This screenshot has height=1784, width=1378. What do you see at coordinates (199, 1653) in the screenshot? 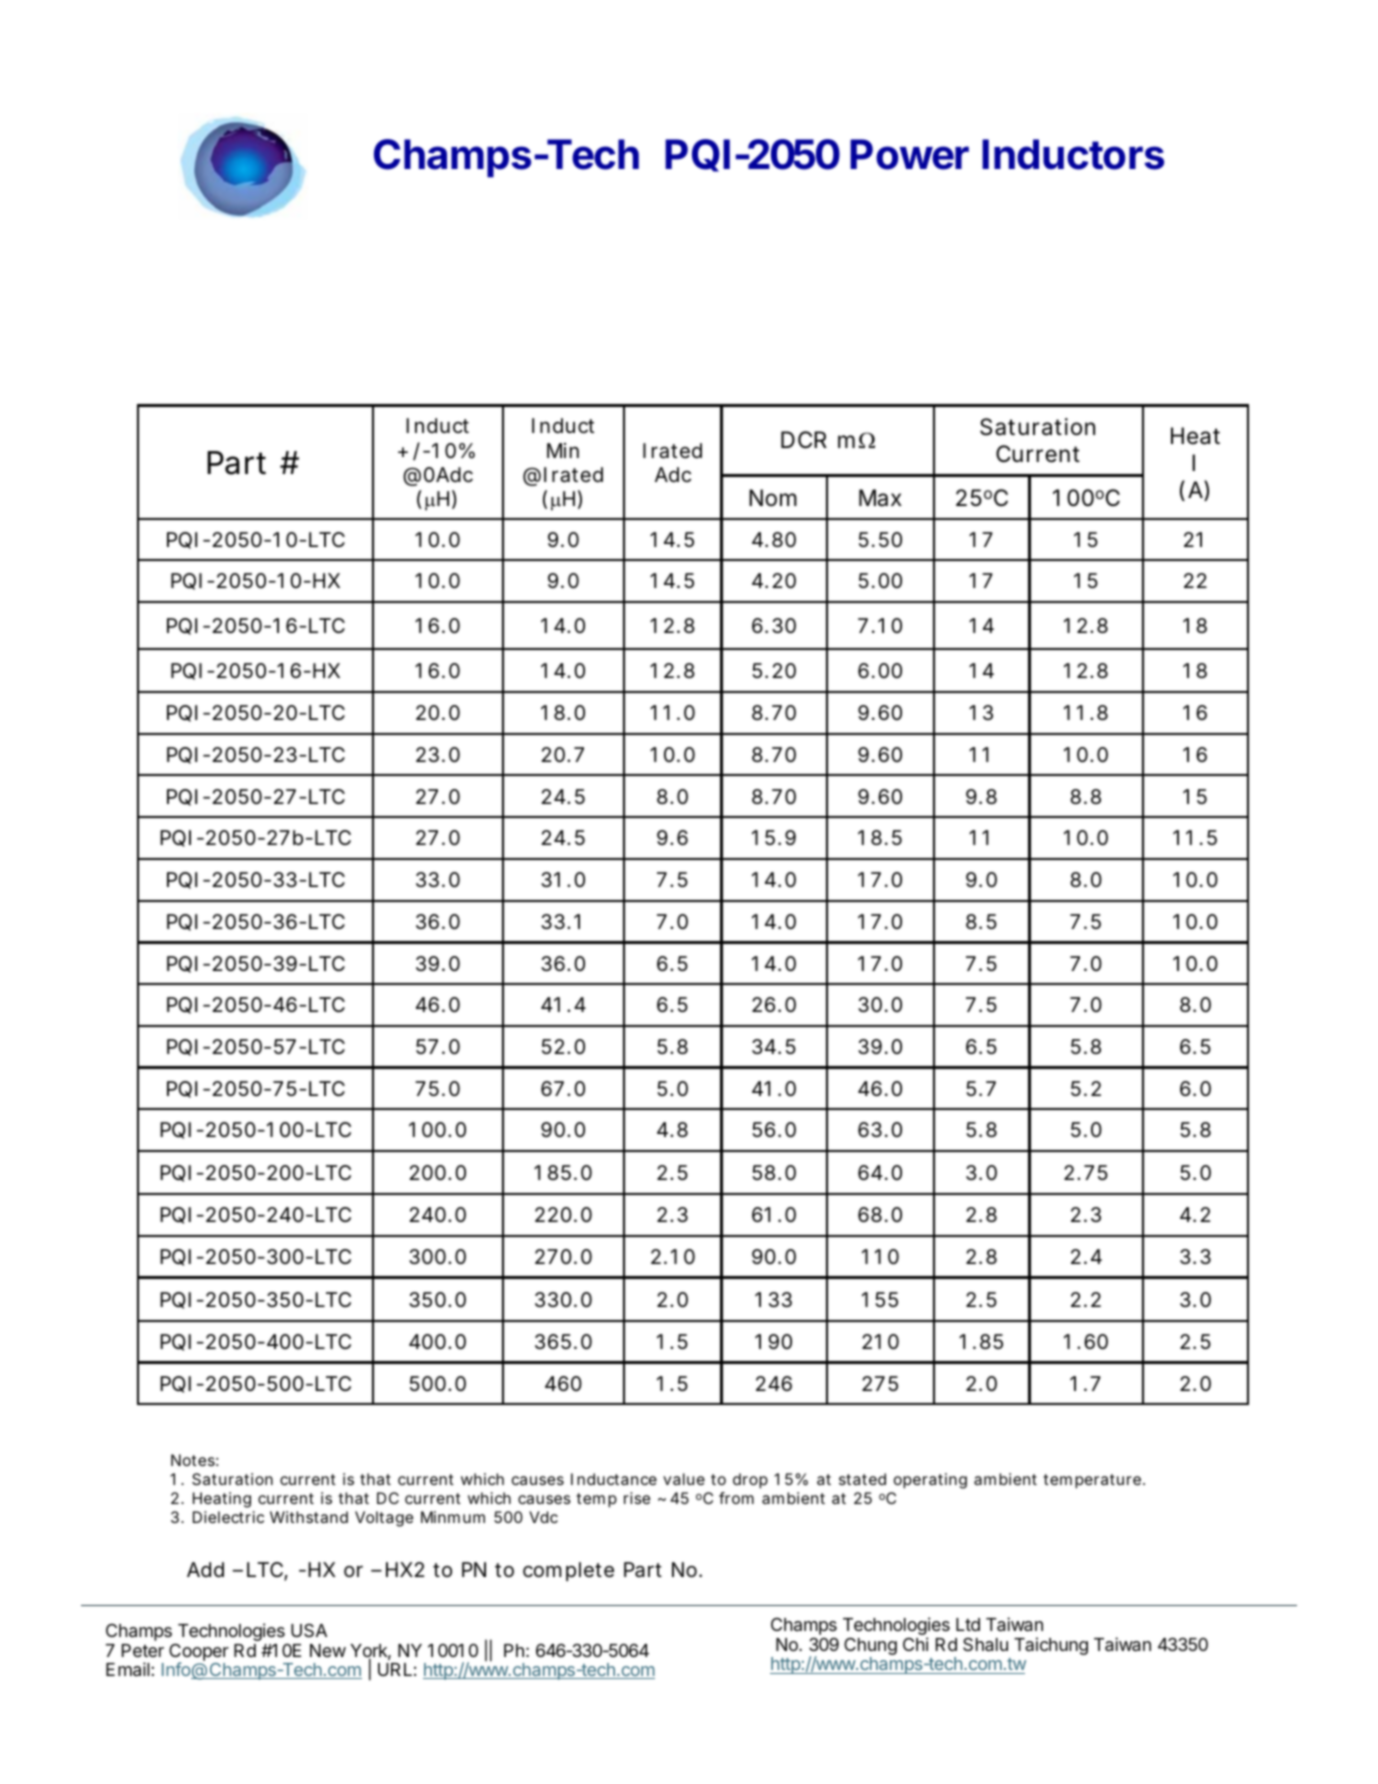
I see `Cooper` at bounding box center [199, 1653].
